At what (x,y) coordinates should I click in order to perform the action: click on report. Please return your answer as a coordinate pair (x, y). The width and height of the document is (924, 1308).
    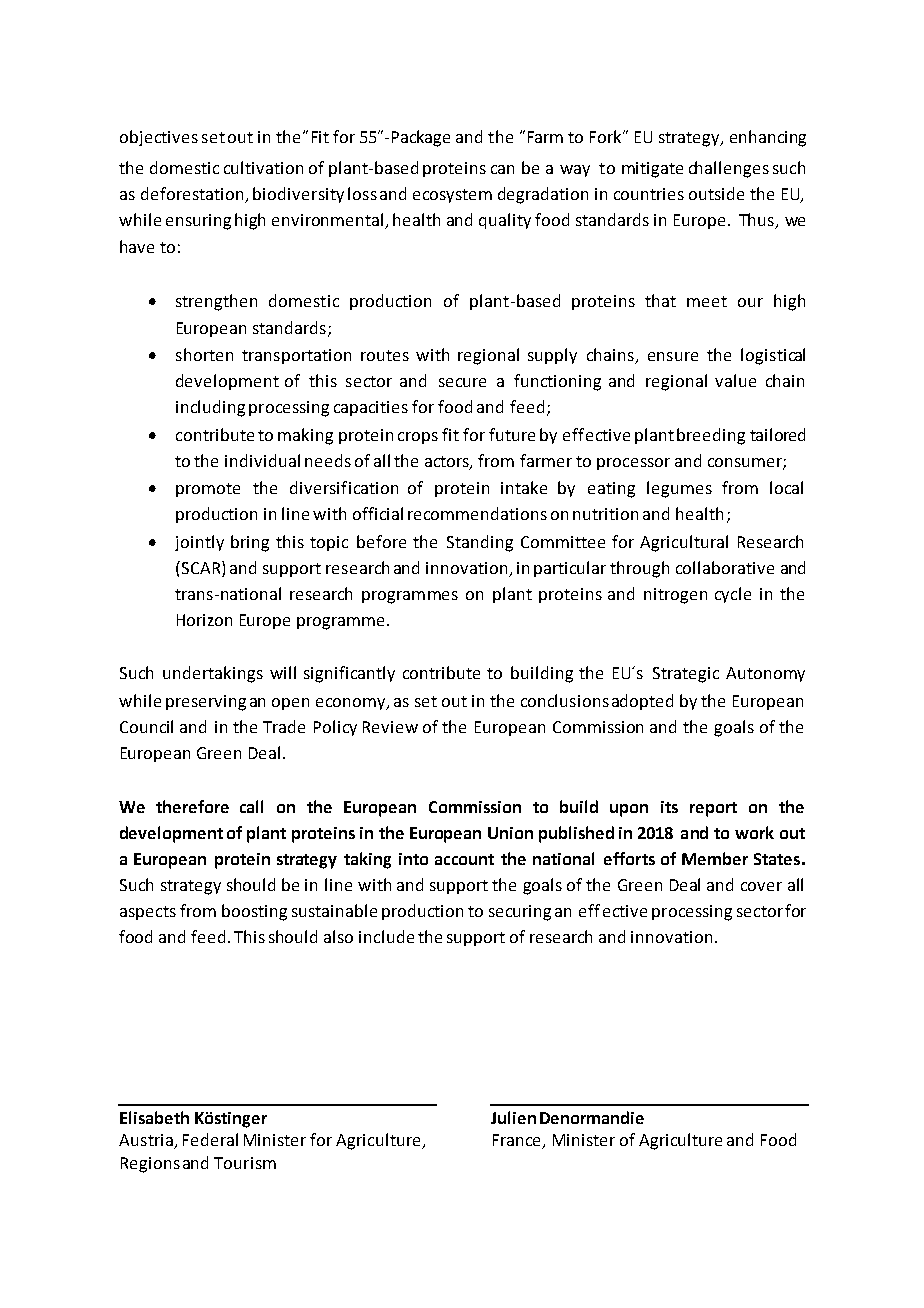
    Looking at the image, I should click on (713, 809).
